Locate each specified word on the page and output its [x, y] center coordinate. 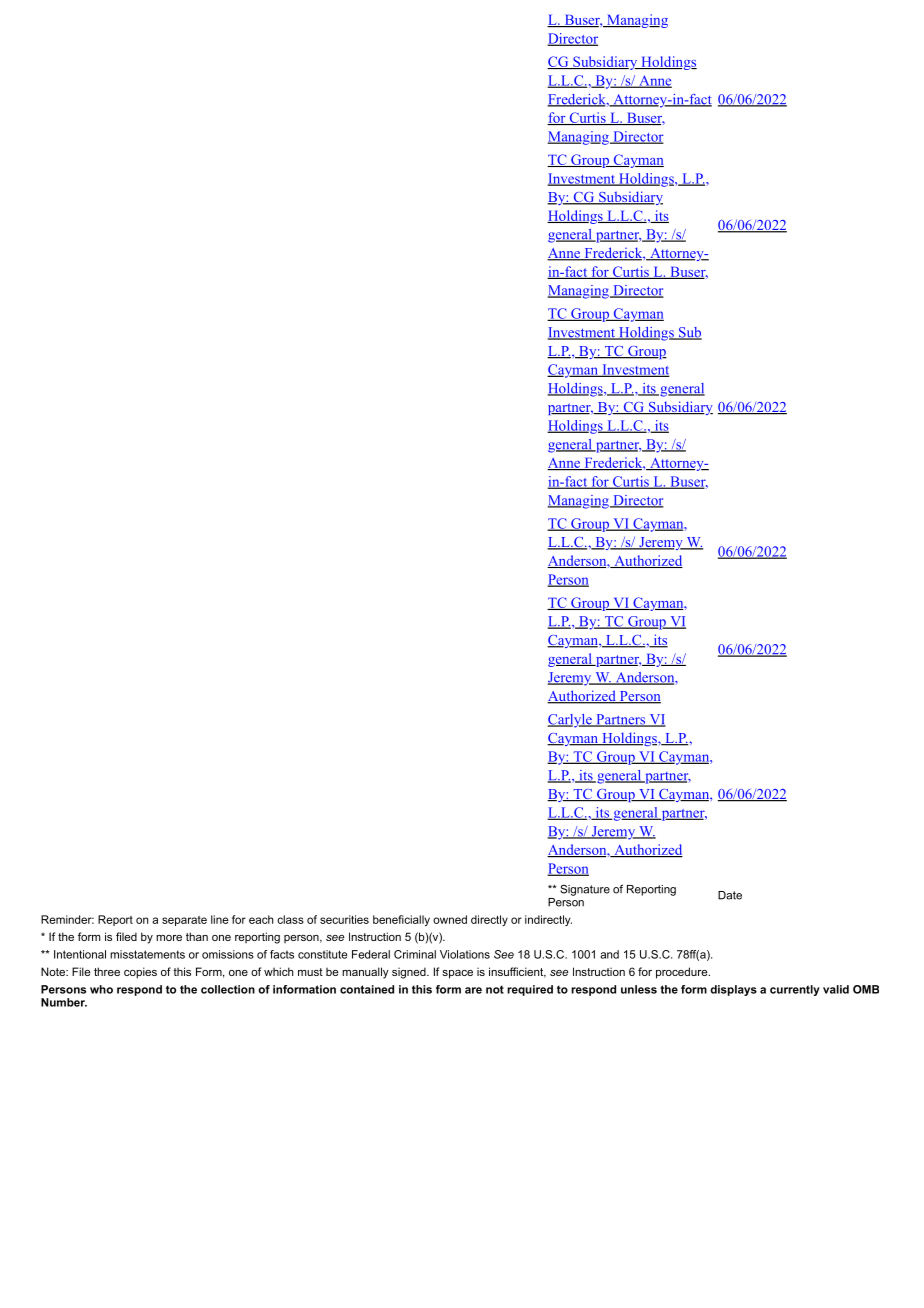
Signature [585, 890]
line [220, 919]
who [101, 989]
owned [450, 919]
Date [730, 895]
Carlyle [570, 721]
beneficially [401, 920]
